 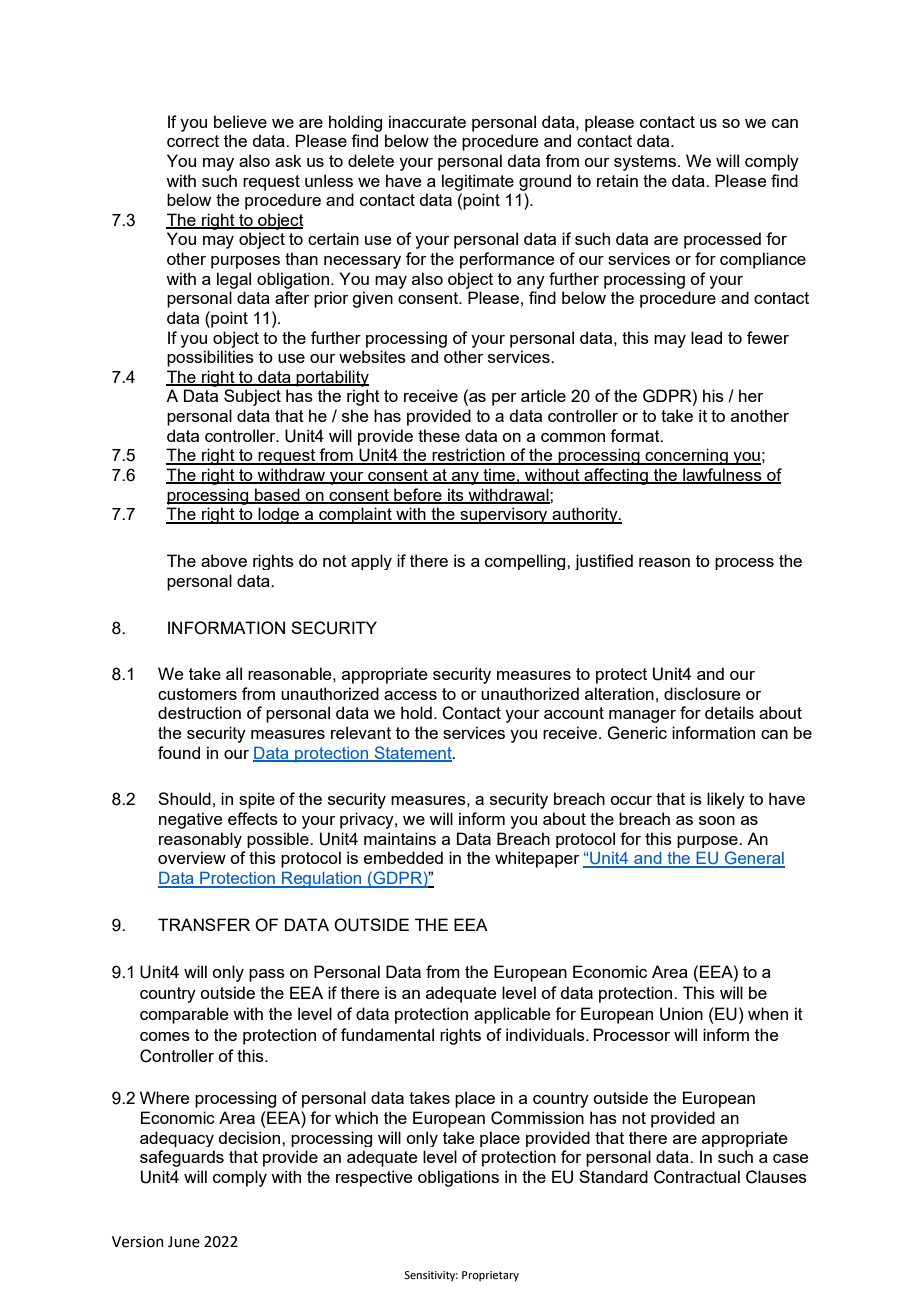 What do you see at coordinates (192, 857) in the page?
I see `overview` at bounding box center [192, 857].
